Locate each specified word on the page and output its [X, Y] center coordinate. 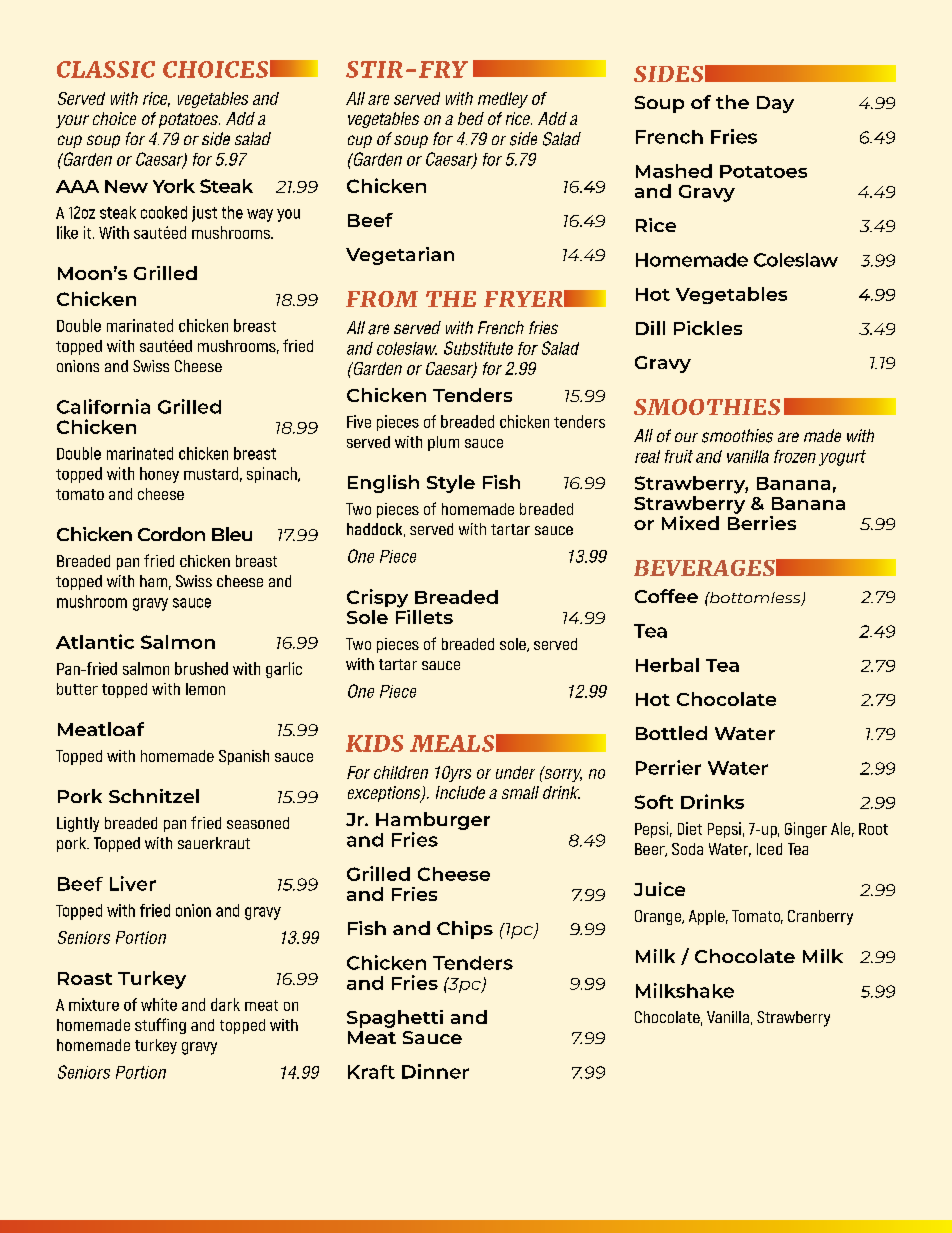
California [103, 406]
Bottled [671, 733]
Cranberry [820, 917]
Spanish [244, 757]
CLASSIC [106, 69]
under [515, 772]
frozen [795, 456]
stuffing [160, 1026]
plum [443, 443]
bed [471, 118]
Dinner [435, 1071]
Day [775, 104]
